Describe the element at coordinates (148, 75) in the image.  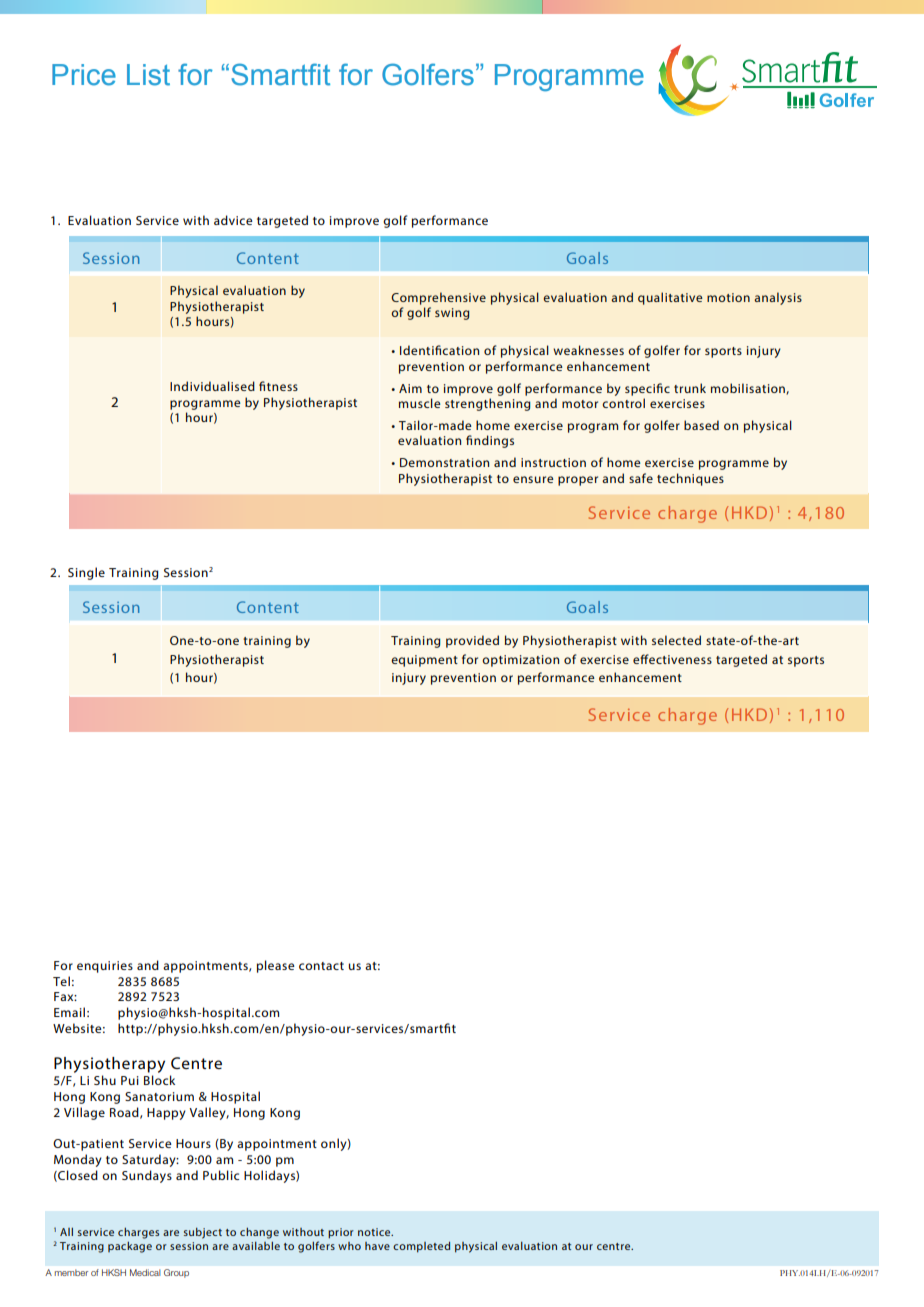
I see `List` at that location.
